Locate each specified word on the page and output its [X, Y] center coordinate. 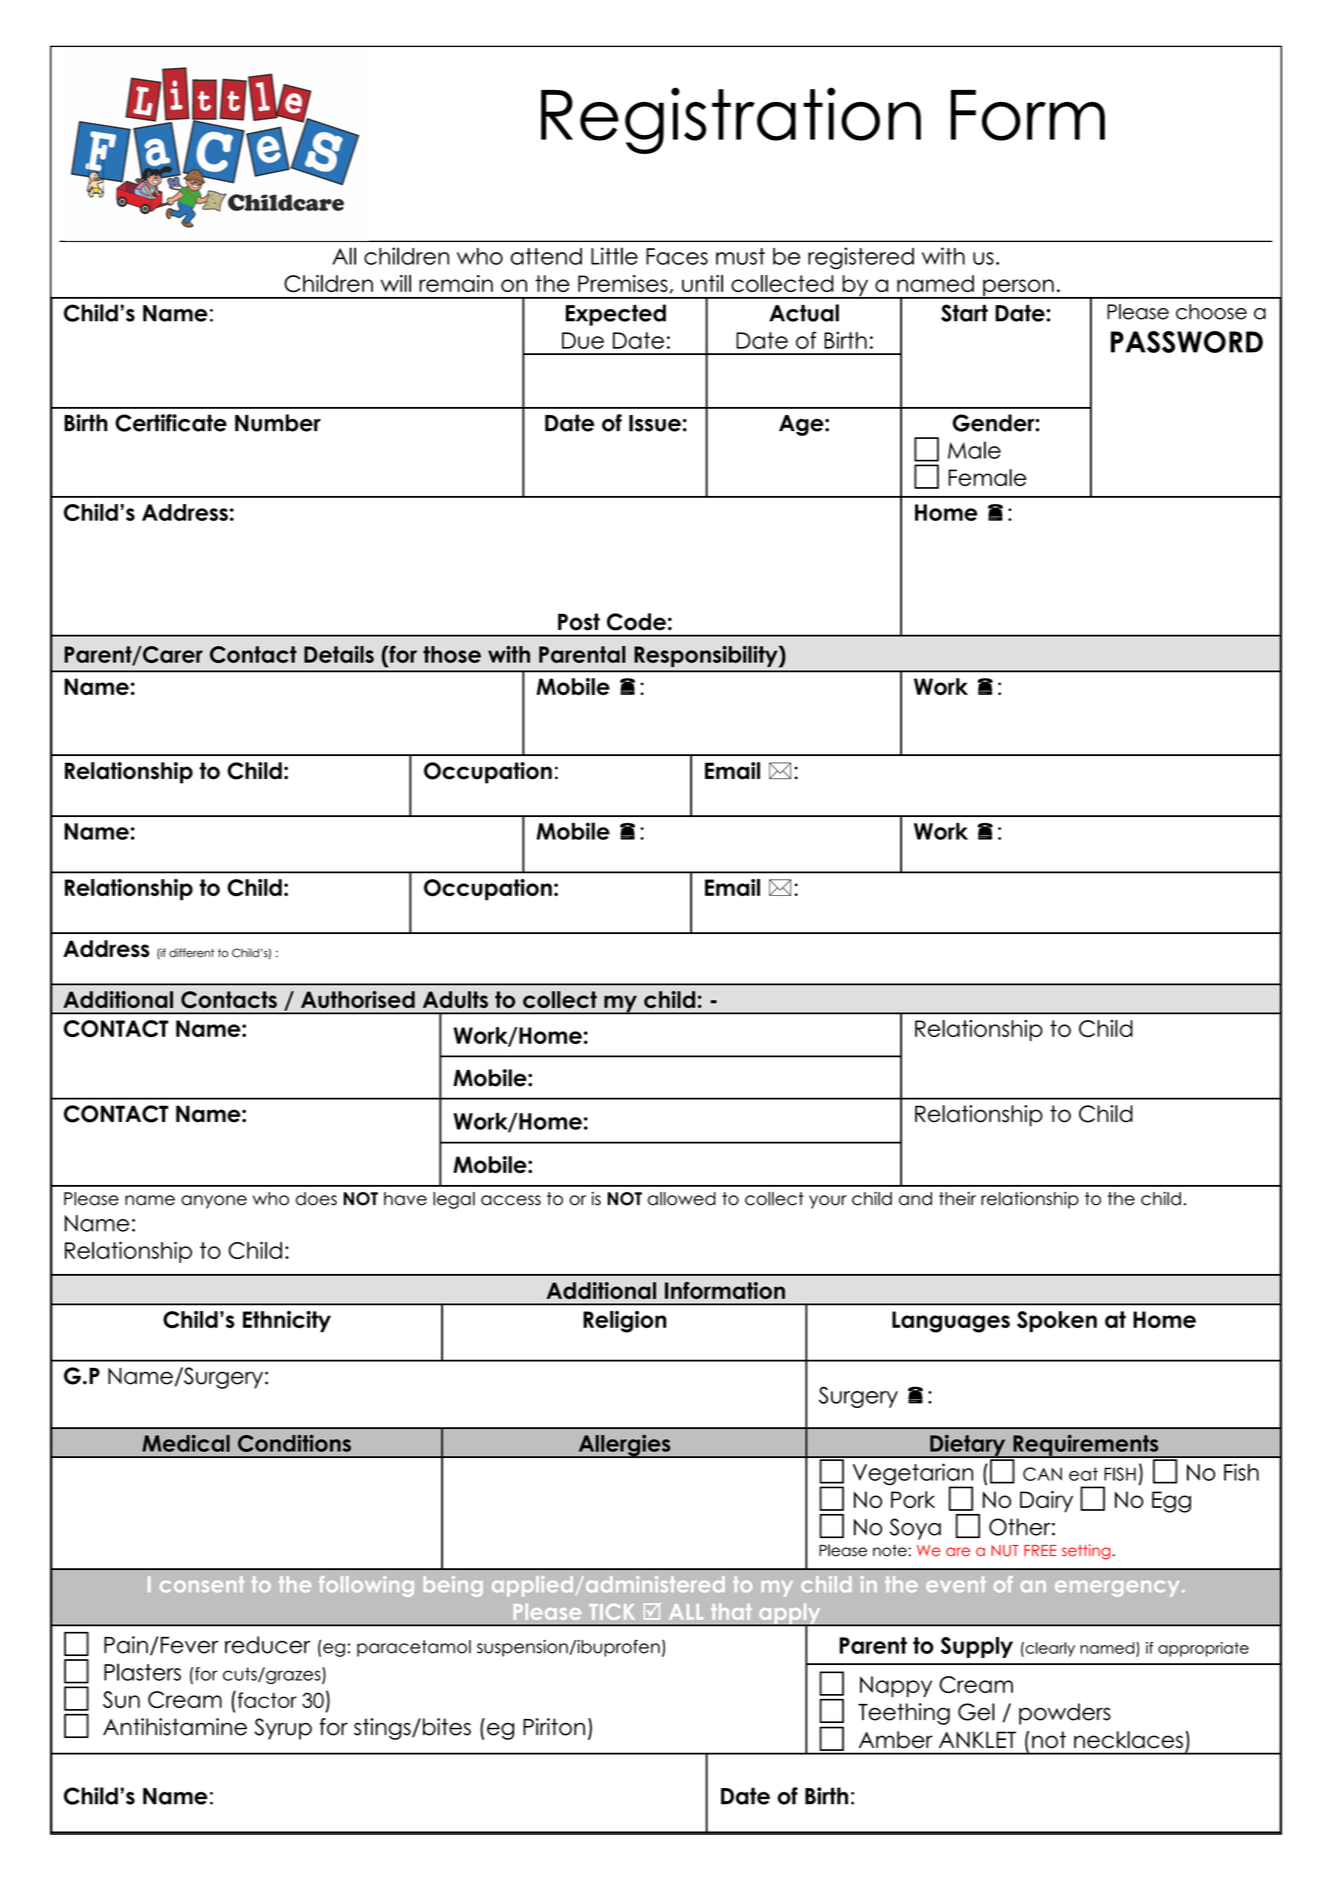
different [191, 953]
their [957, 1199]
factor [266, 1699]
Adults [455, 999]
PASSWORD [1187, 342]
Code [636, 622]
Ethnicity [287, 1321]
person [1018, 289]
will [396, 283]
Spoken [1057, 1321]
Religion [624, 1322]
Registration [731, 120]
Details [339, 654]
